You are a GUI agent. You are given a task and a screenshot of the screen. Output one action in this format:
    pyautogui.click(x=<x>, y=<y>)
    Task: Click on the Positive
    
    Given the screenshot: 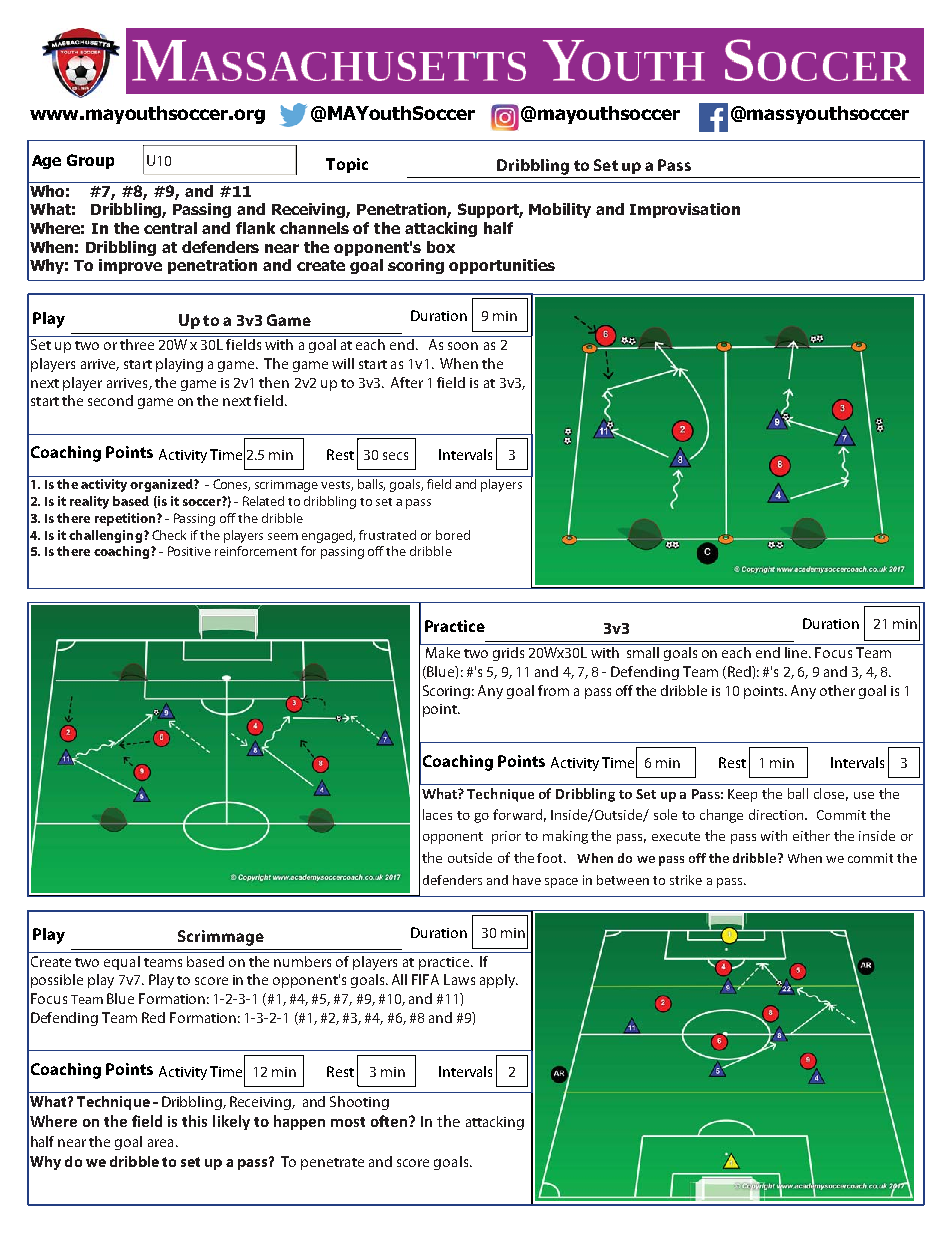 What is the action you would take?
    pyautogui.click(x=189, y=551)
